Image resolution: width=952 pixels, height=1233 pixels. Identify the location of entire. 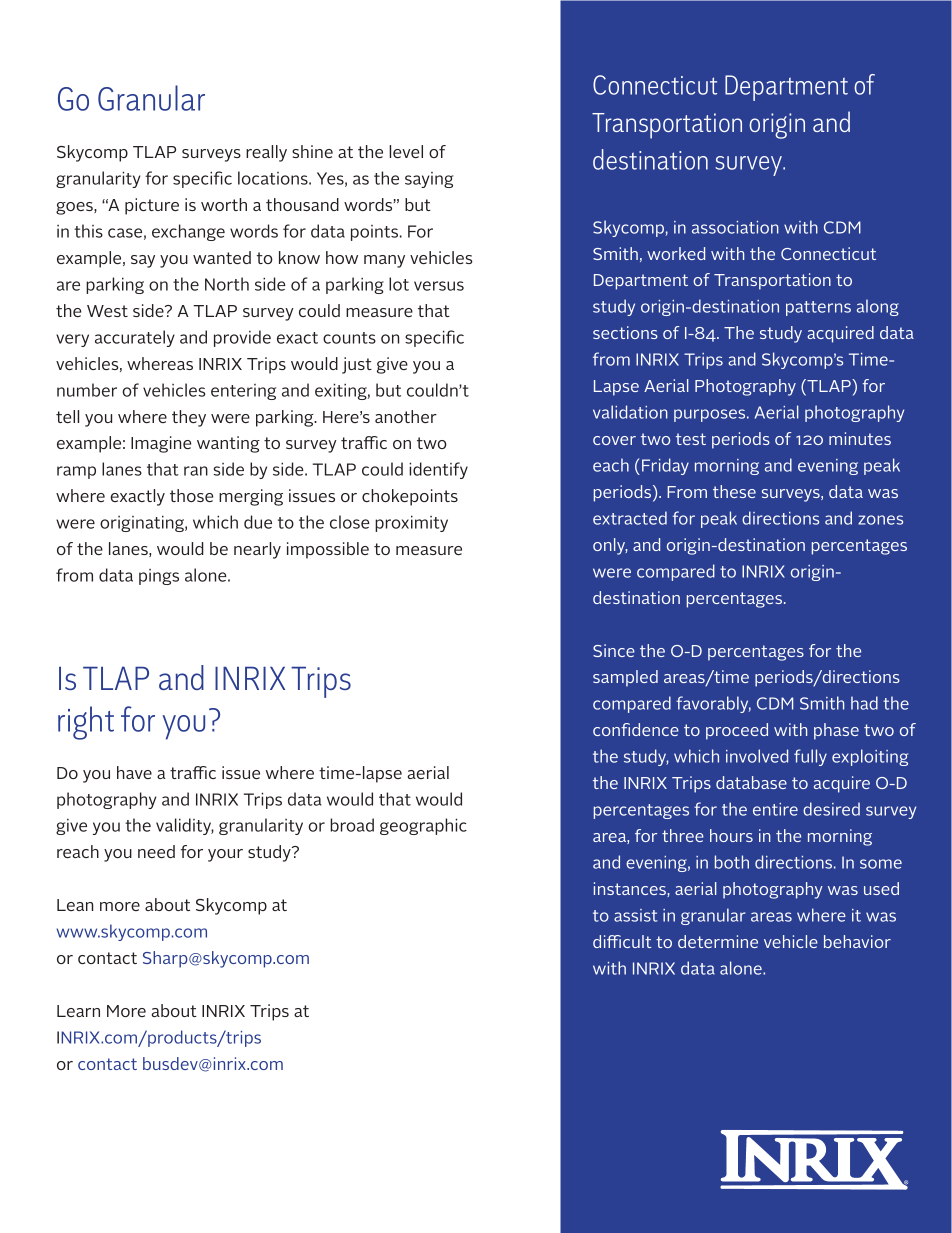
(775, 809).
